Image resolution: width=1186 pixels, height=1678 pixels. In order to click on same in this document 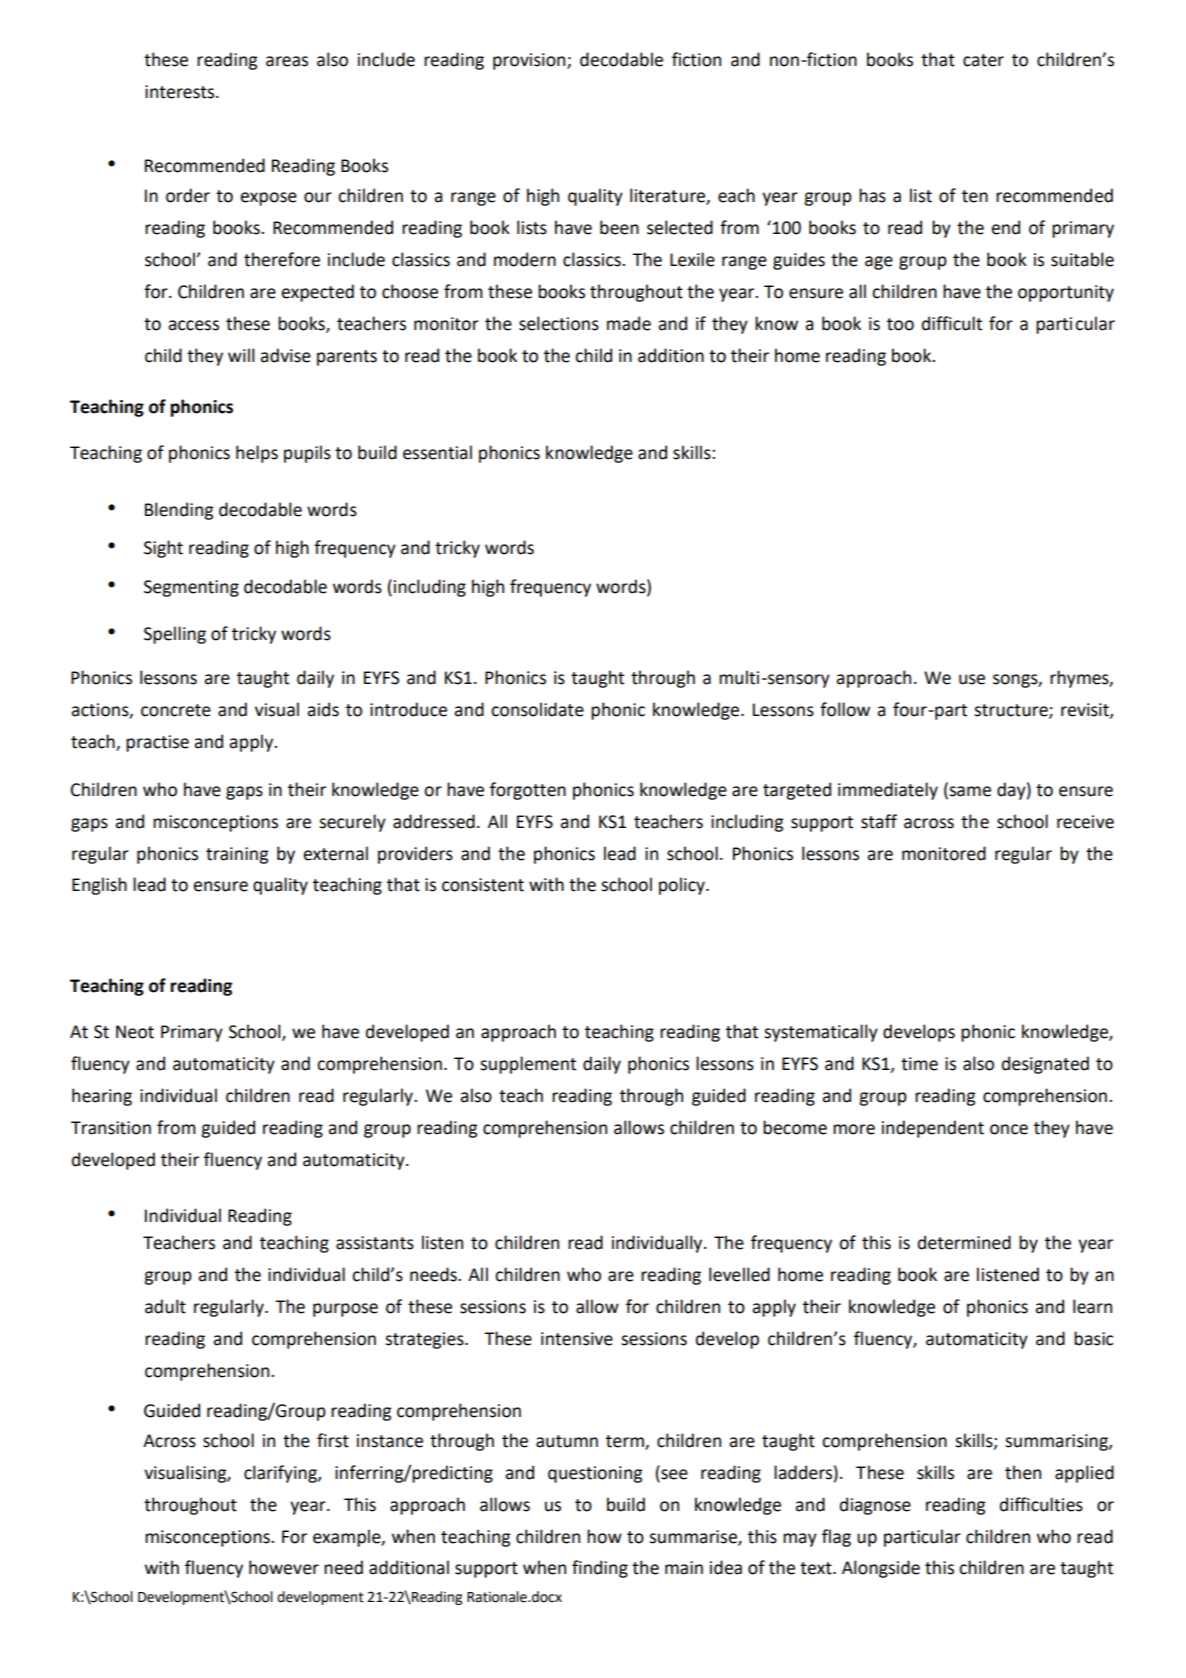, I will do `click(969, 791)`.
